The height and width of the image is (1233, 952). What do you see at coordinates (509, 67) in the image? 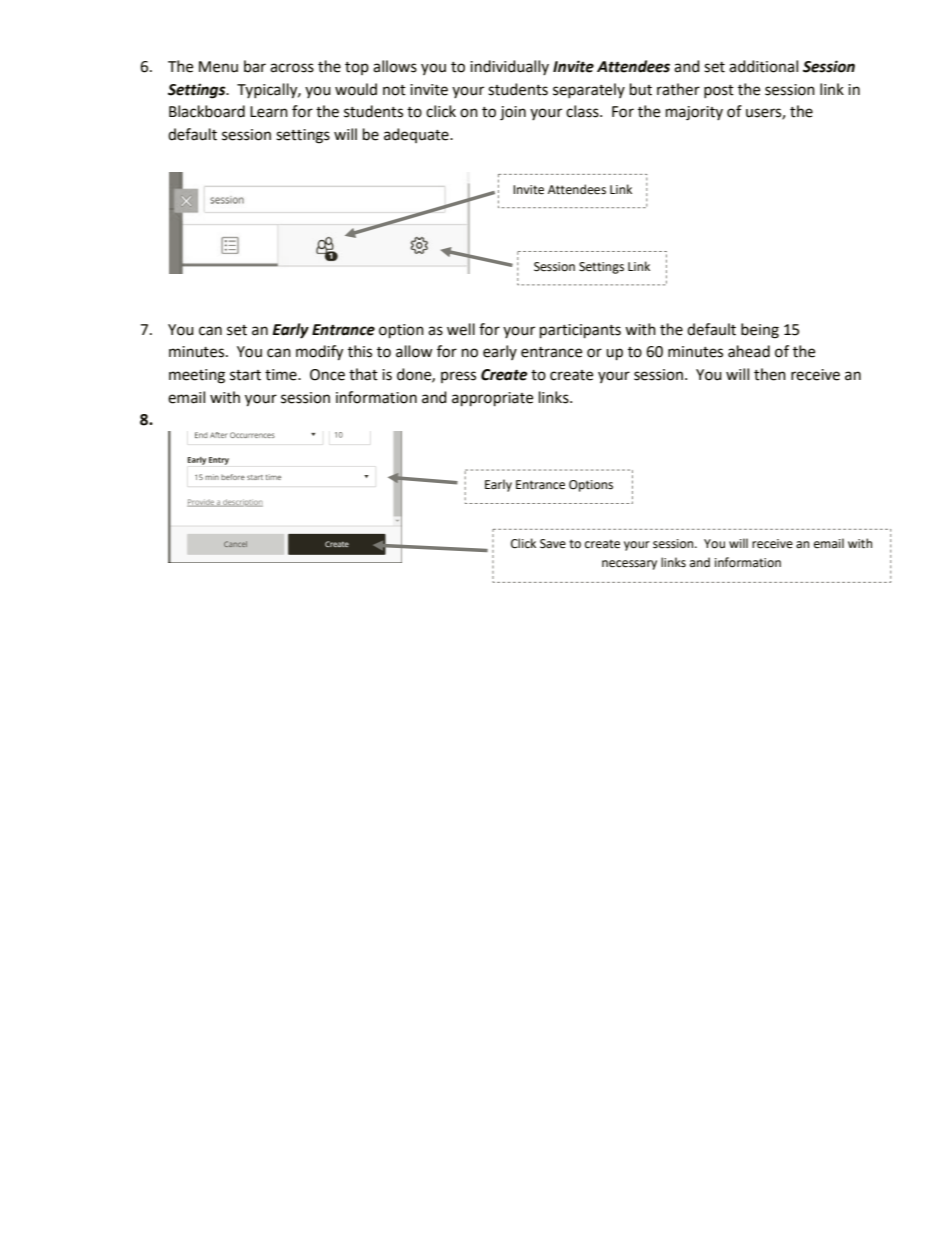
I see `individually` at bounding box center [509, 67].
